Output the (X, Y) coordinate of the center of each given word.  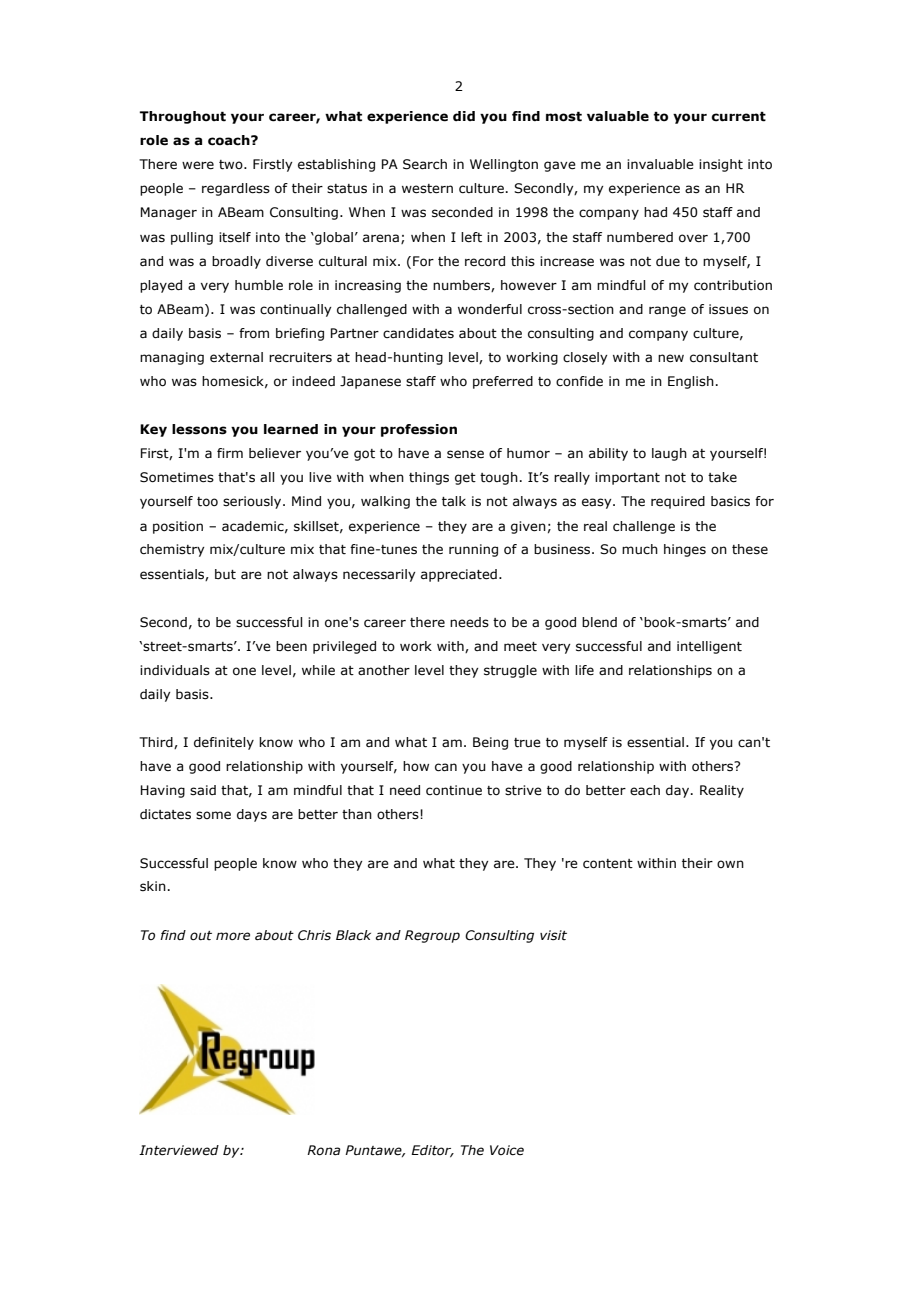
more (233, 936)
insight (721, 165)
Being (490, 743)
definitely (224, 743)
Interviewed (179, 1150)
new (671, 358)
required (678, 502)
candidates (418, 333)
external (236, 357)
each (645, 790)
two (232, 165)
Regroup (432, 936)
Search (425, 164)
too (207, 502)
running (473, 550)
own (730, 864)
